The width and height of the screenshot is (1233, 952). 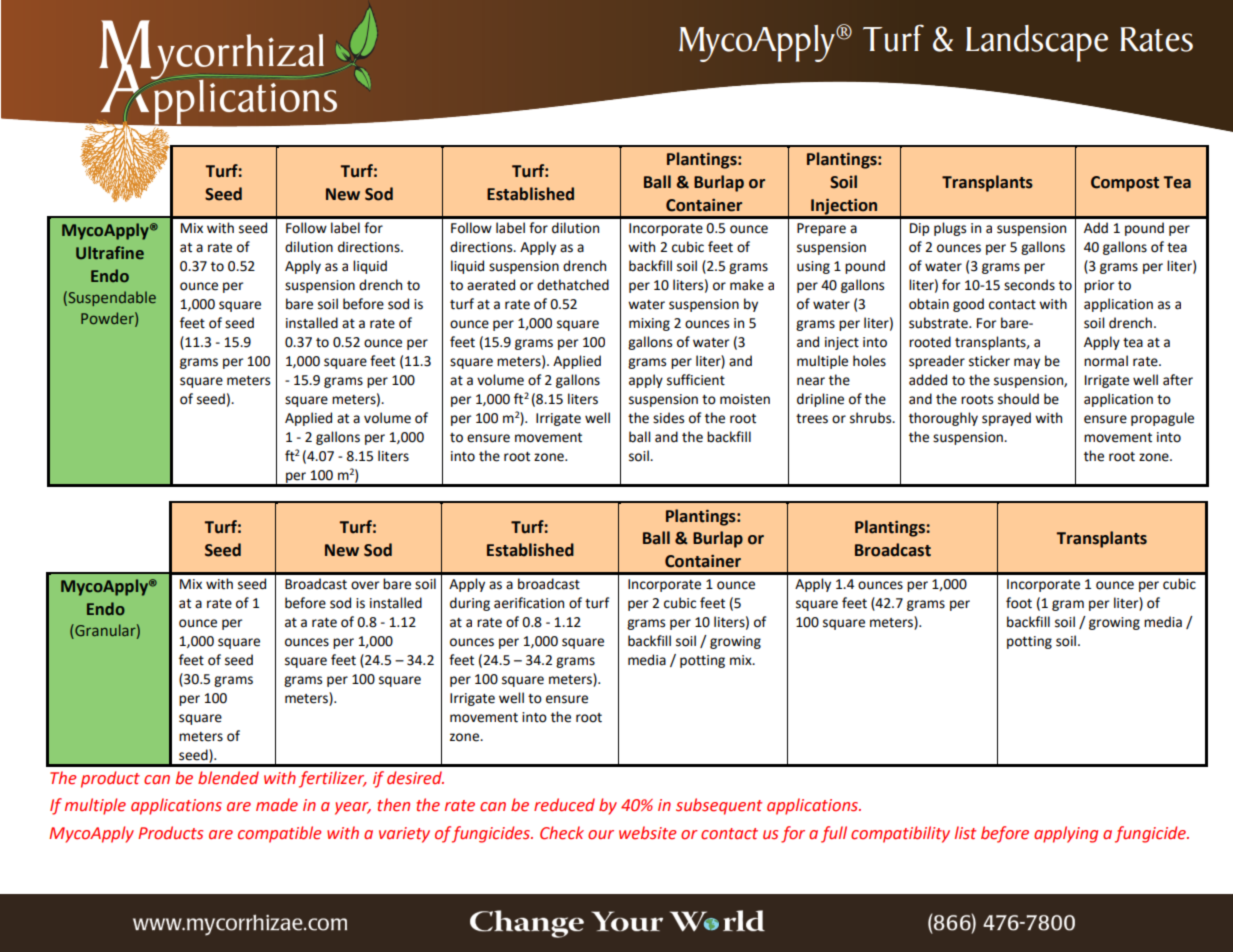 What do you see at coordinates (1006, 419) in the screenshot?
I see `sprayed` at bounding box center [1006, 419].
